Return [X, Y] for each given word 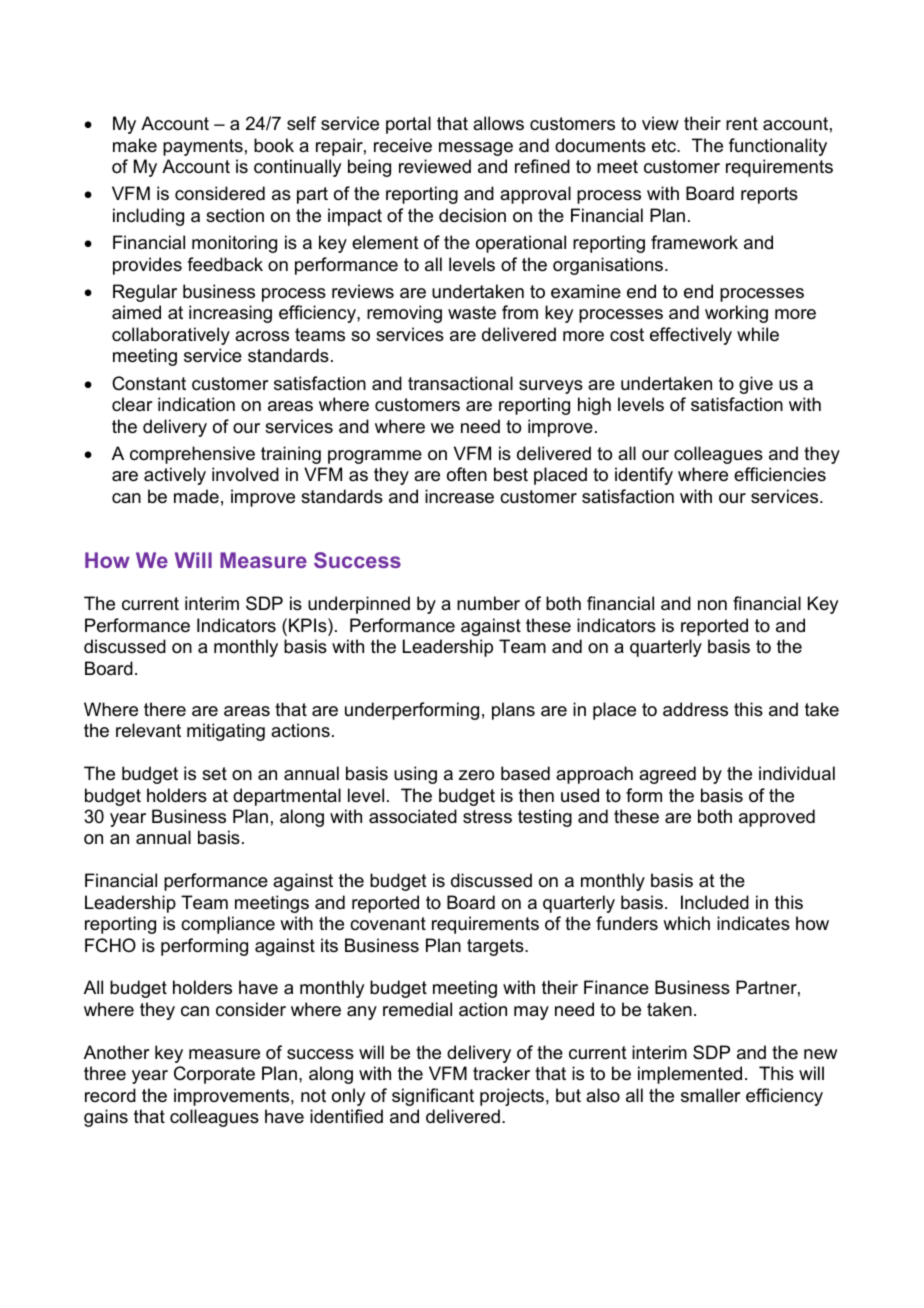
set [214, 773]
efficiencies [780, 474]
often [467, 474]
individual [797, 773]
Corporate [214, 1075]
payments [203, 147]
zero [476, 775]
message [476, 149]
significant [433, 1097]
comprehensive [192, 455]
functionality [778, 147]
